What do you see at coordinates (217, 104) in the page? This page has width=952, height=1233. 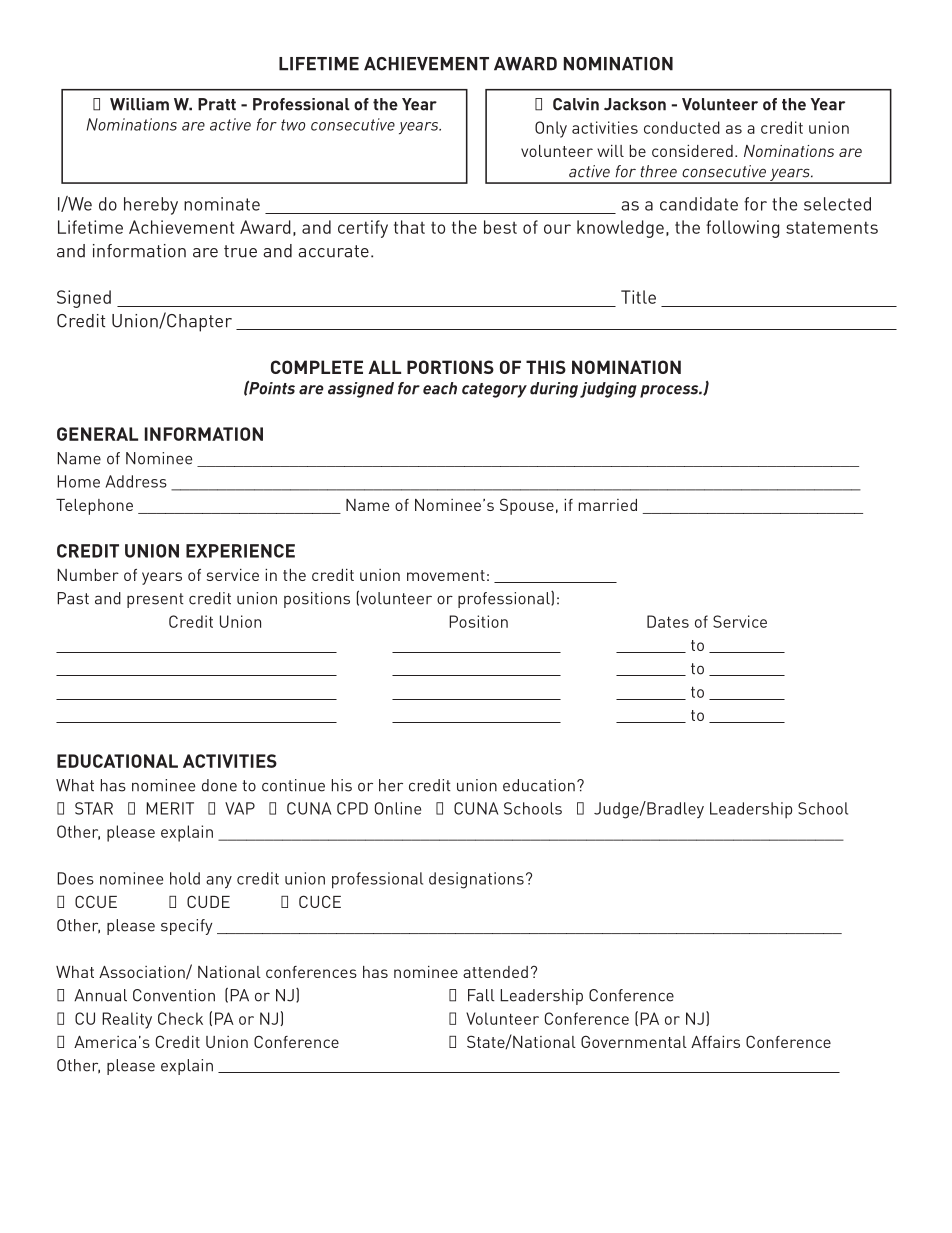 I see `Pratt` at bounding box center [217, 104].
